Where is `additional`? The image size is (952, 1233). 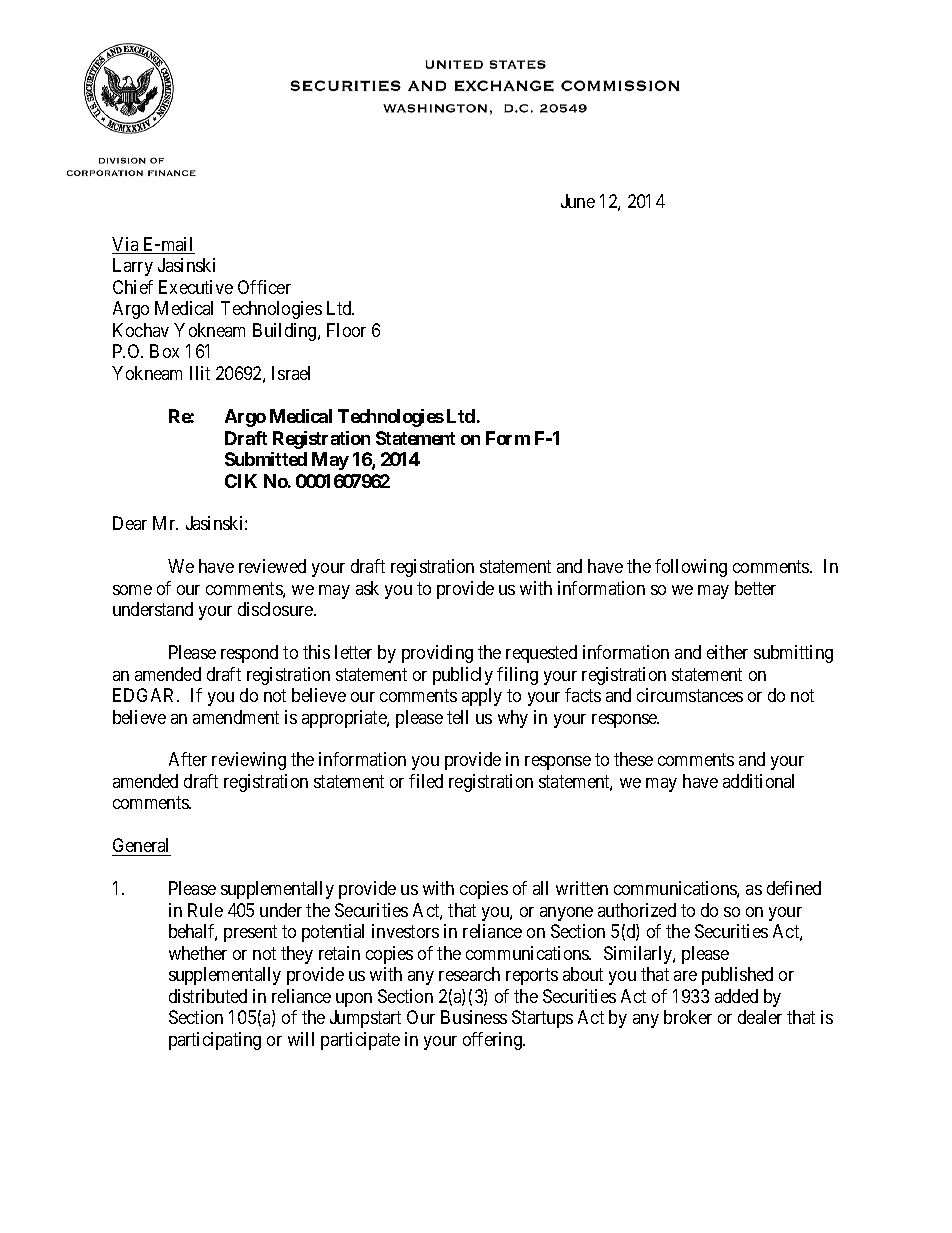 additional is located at coordinates (758, 781).
